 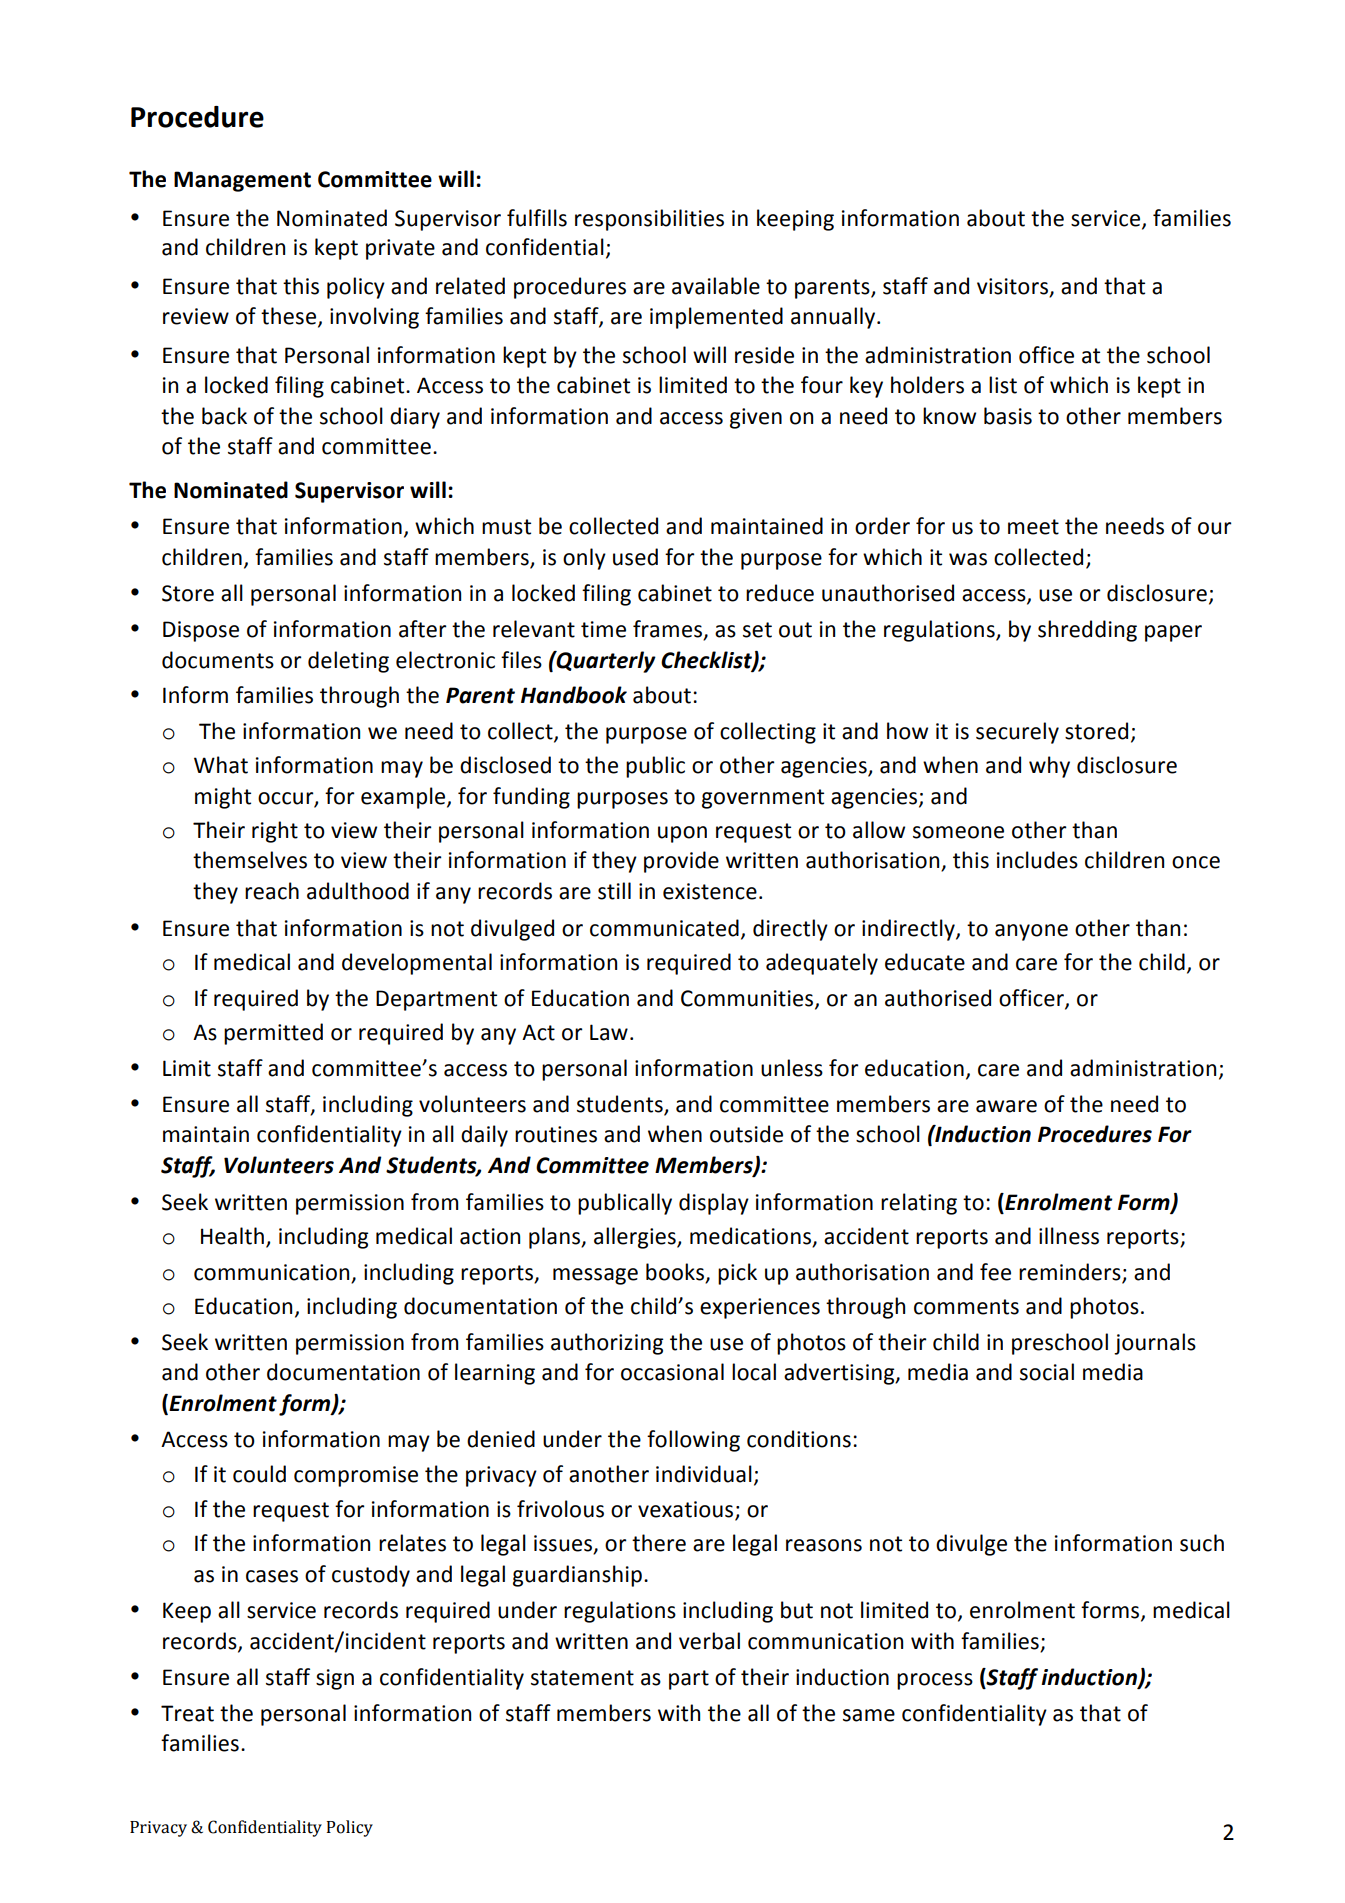 I want to click on securely, so click(x=1017, y=733).
